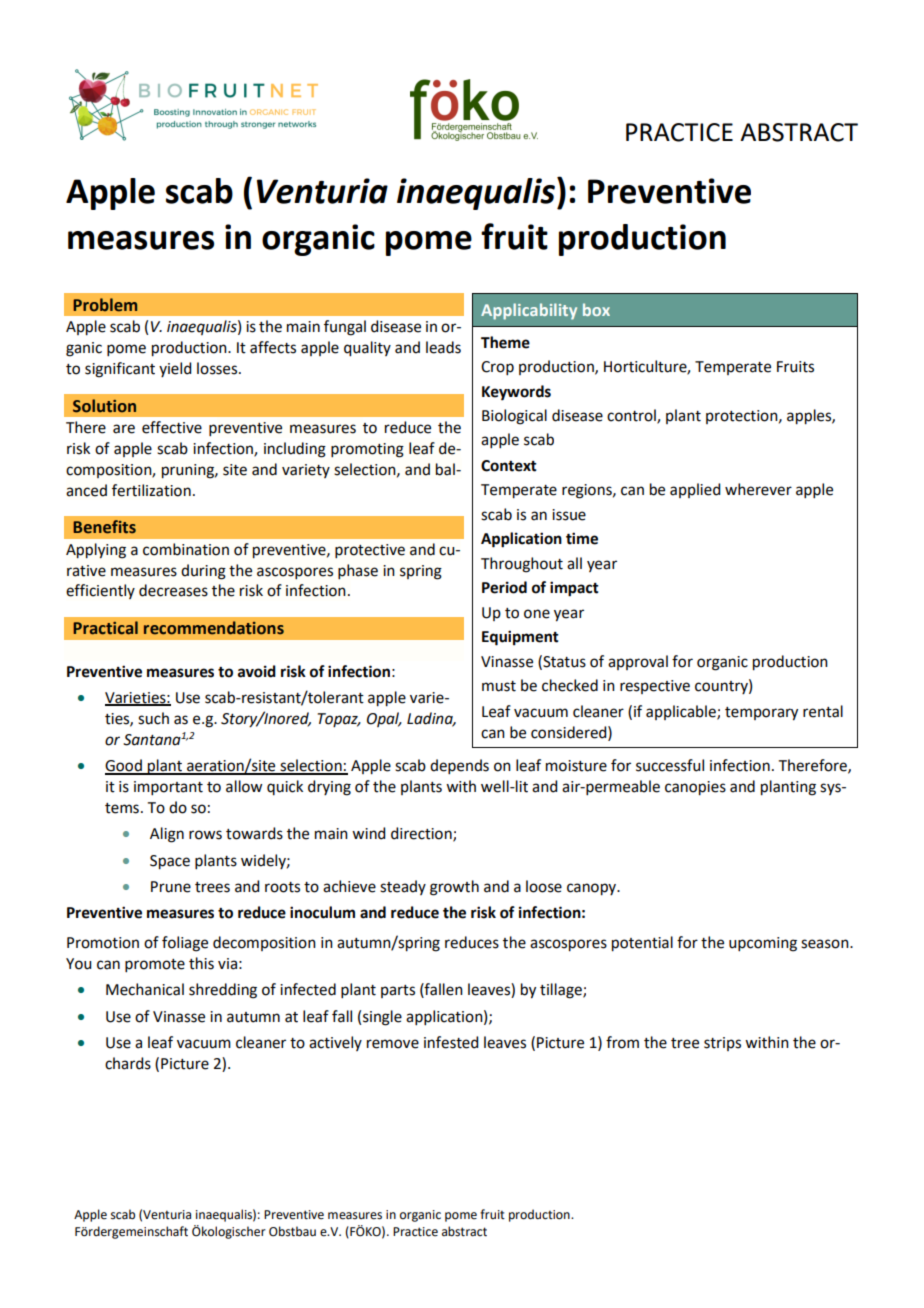 This document has height=1308, width=924. I want to click on avoid, so click(257, 671).
